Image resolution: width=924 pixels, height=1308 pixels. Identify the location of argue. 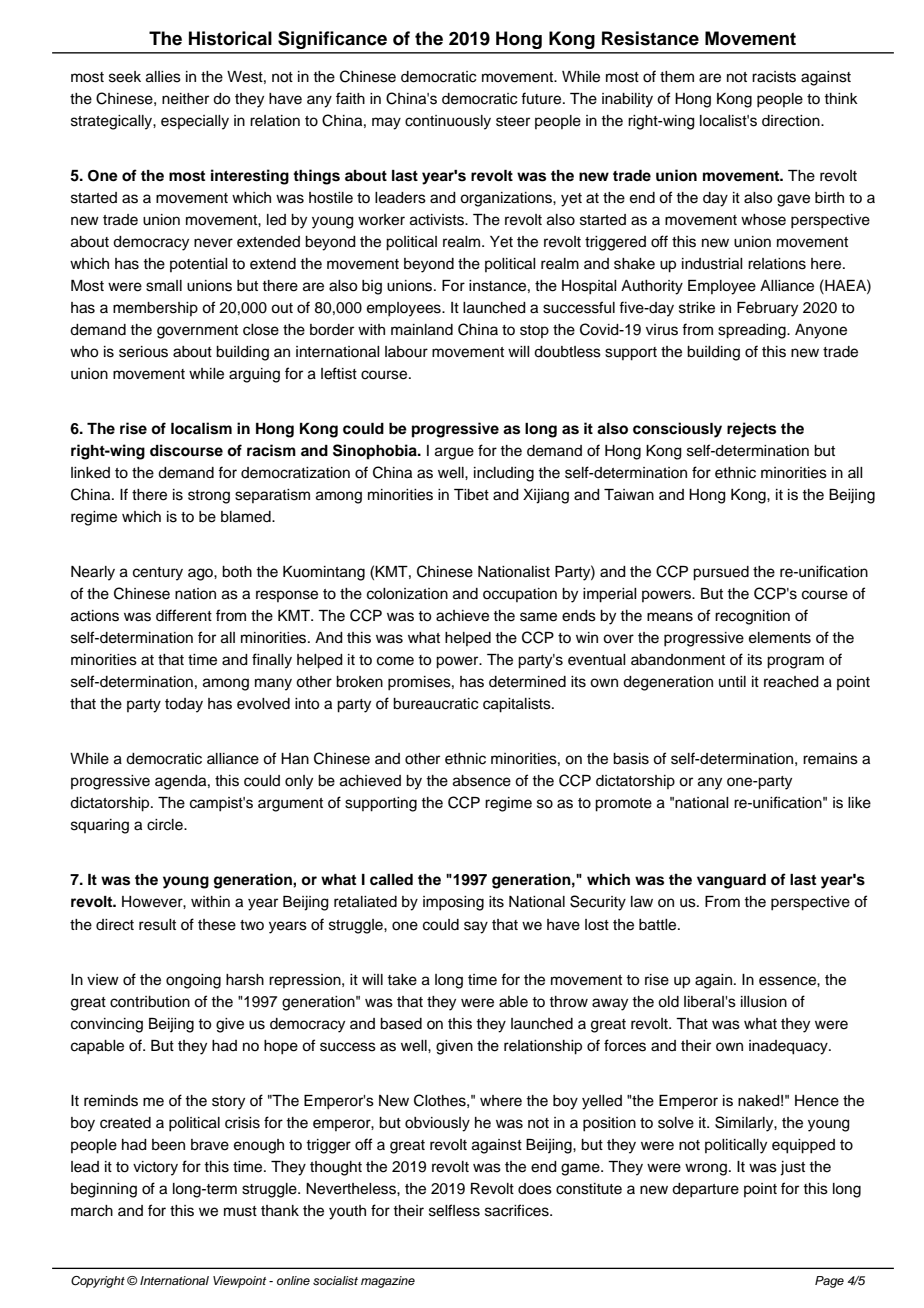
(454, 453).
